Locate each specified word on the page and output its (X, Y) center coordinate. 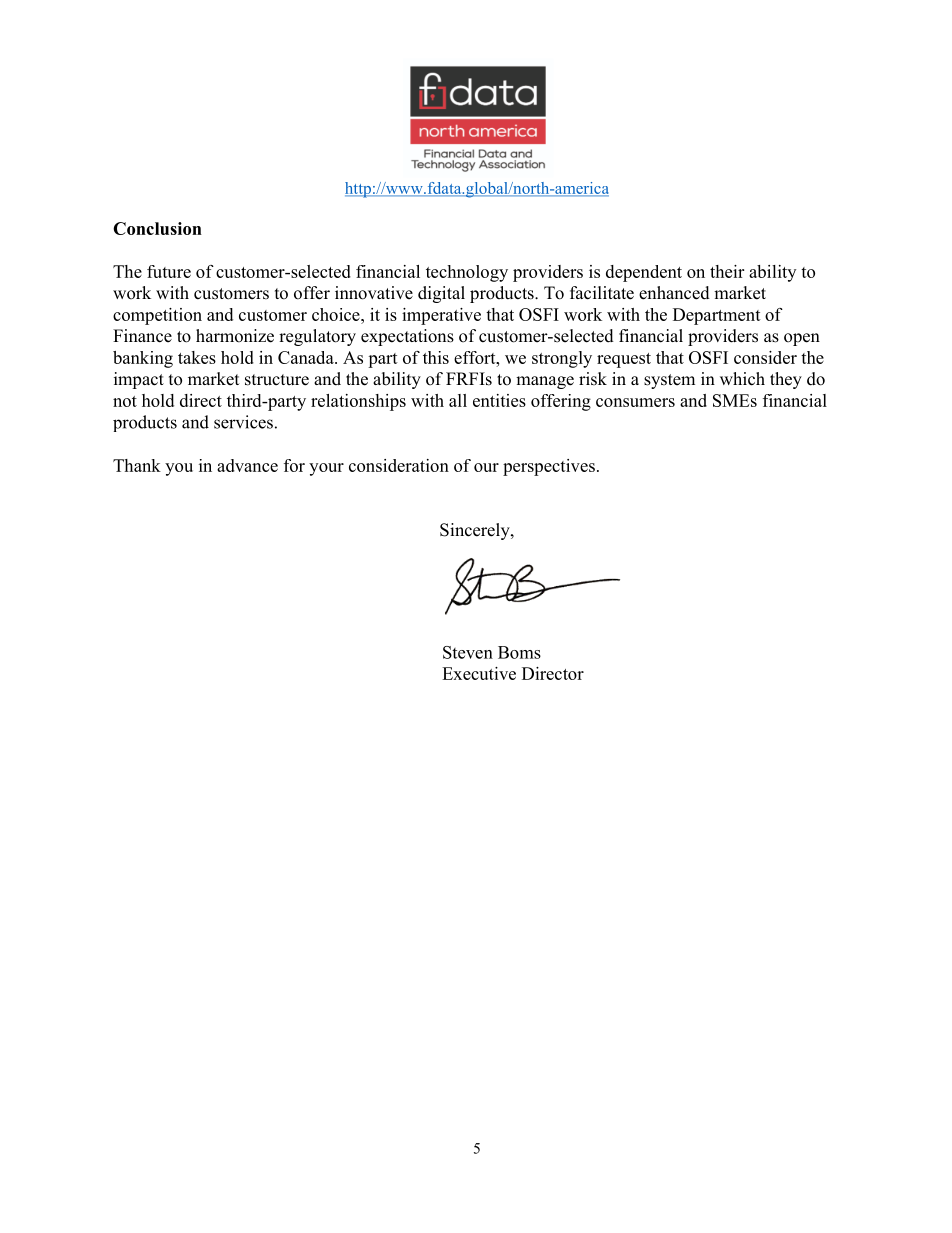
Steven (468, 652)
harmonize (235, 336)
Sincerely (476, 531)
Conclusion (157, 228)
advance (247, 465)
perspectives (549, 467)
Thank (137, 465)
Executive (479, 673)
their (727, 271)
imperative (441, 316)
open (802, 339)
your (326, 469)
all (458, 400)
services (243, 422)
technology (467, 273)
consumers (635, 402)
